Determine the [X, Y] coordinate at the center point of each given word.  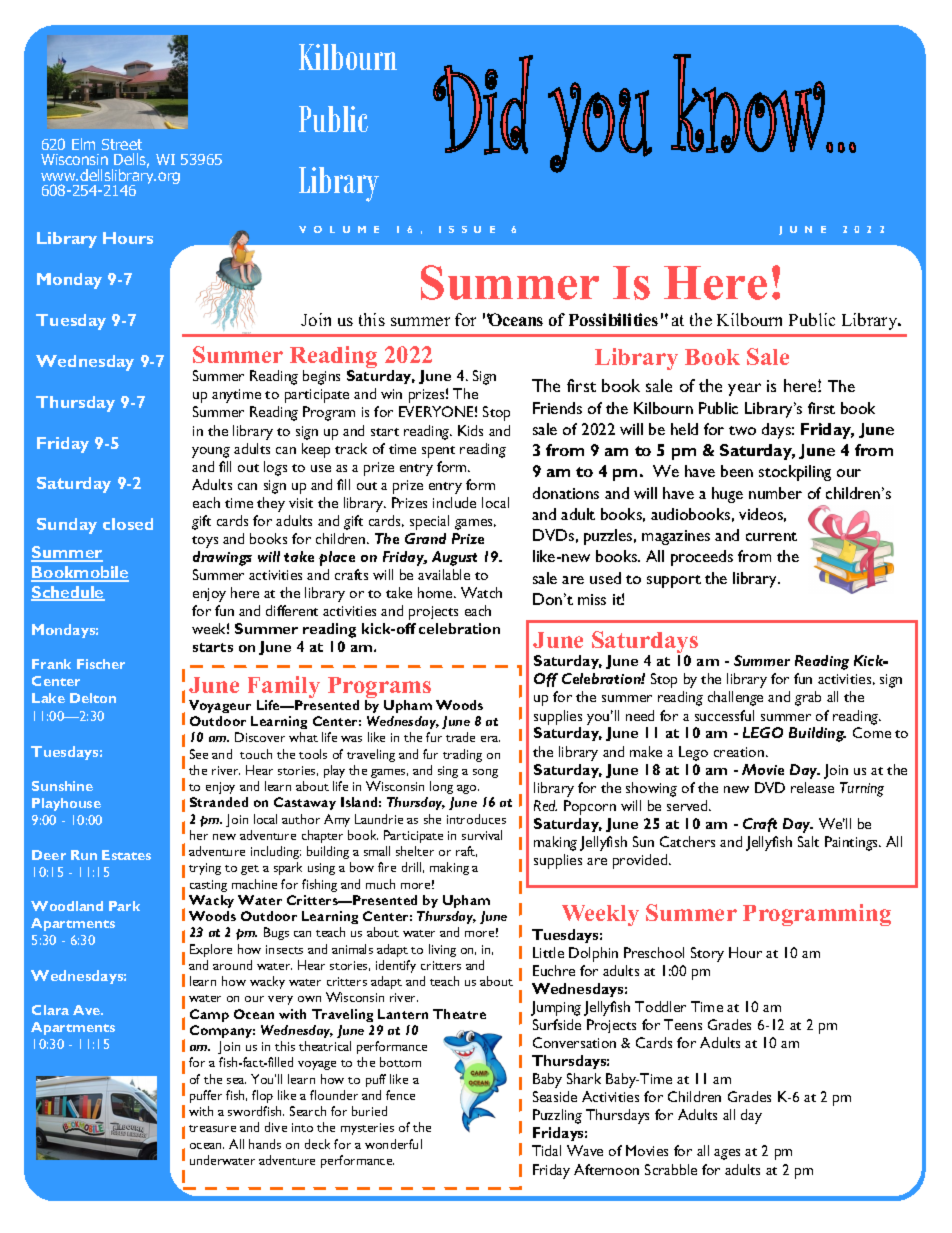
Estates [126, 855]
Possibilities [613, 319]
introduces [476, 819]
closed [128, 524]
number [775, 493]
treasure [212, 1128]
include [454, 502]
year [744, 389]
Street [122, 144]
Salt [808, 841]
